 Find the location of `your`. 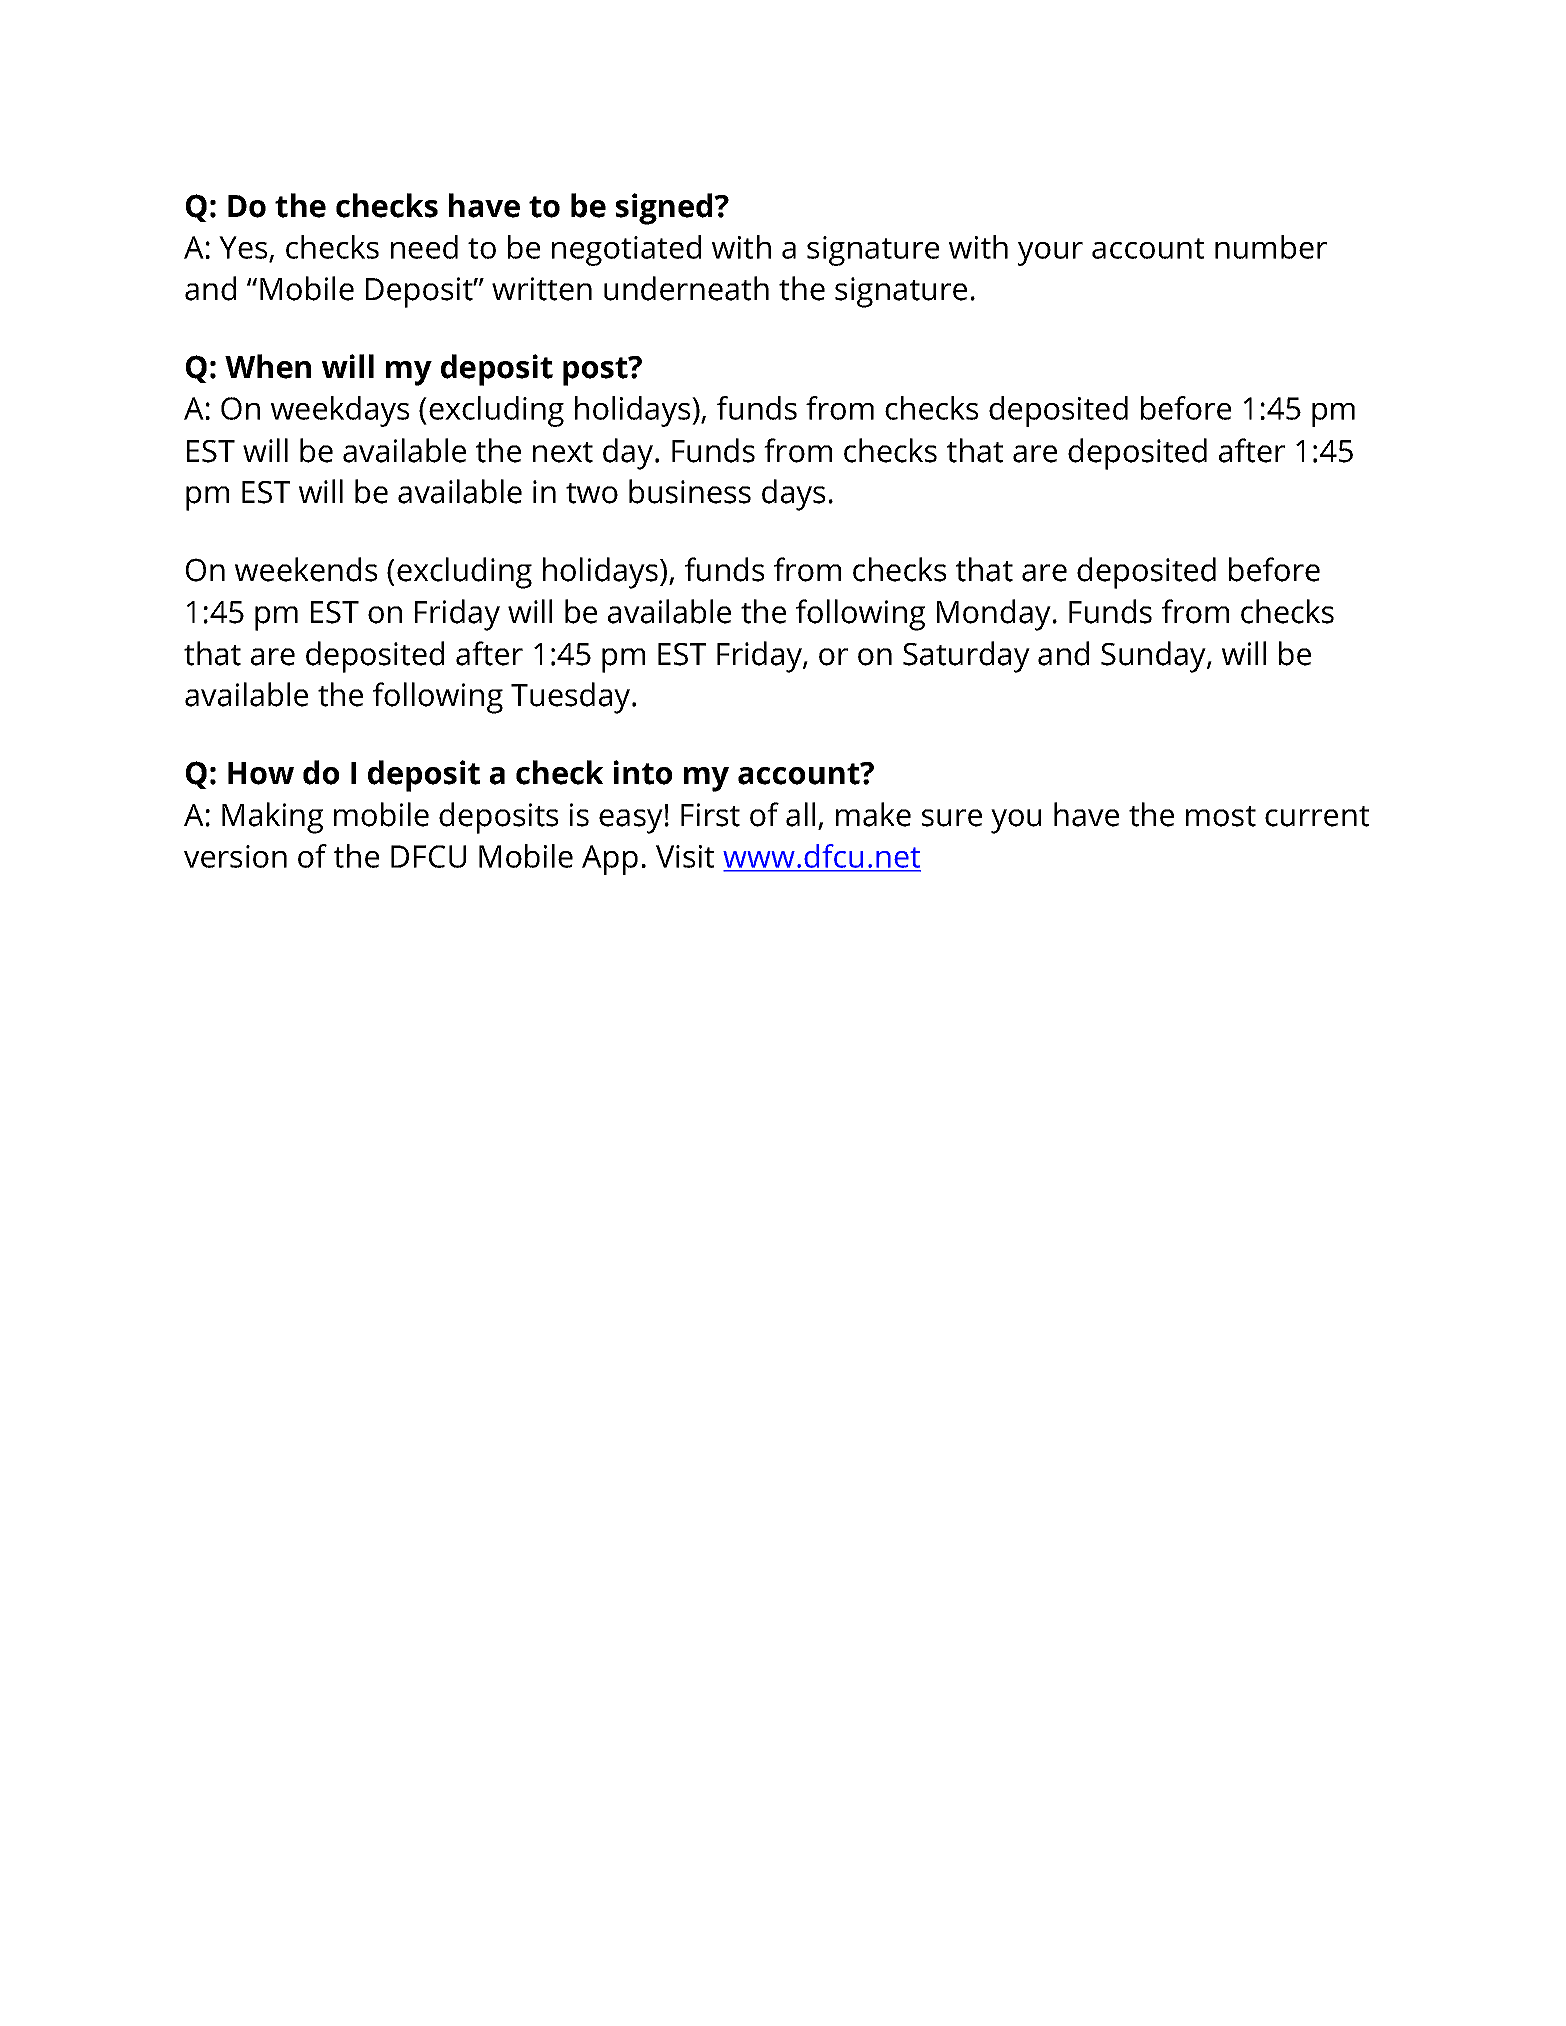

your is located at coordinates (1050, 254).
